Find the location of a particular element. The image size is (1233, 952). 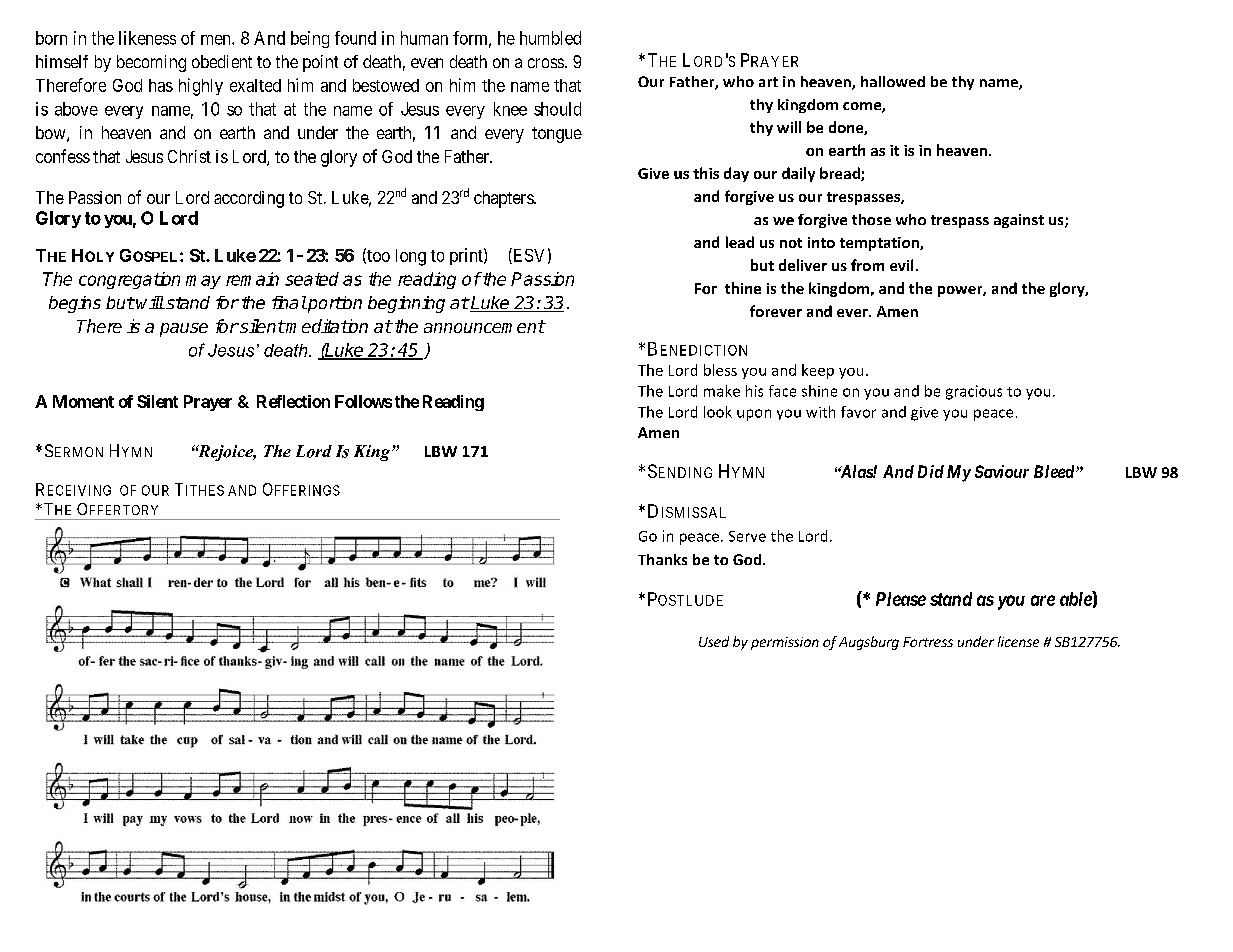

cross is located at coordinates (546, 63).
